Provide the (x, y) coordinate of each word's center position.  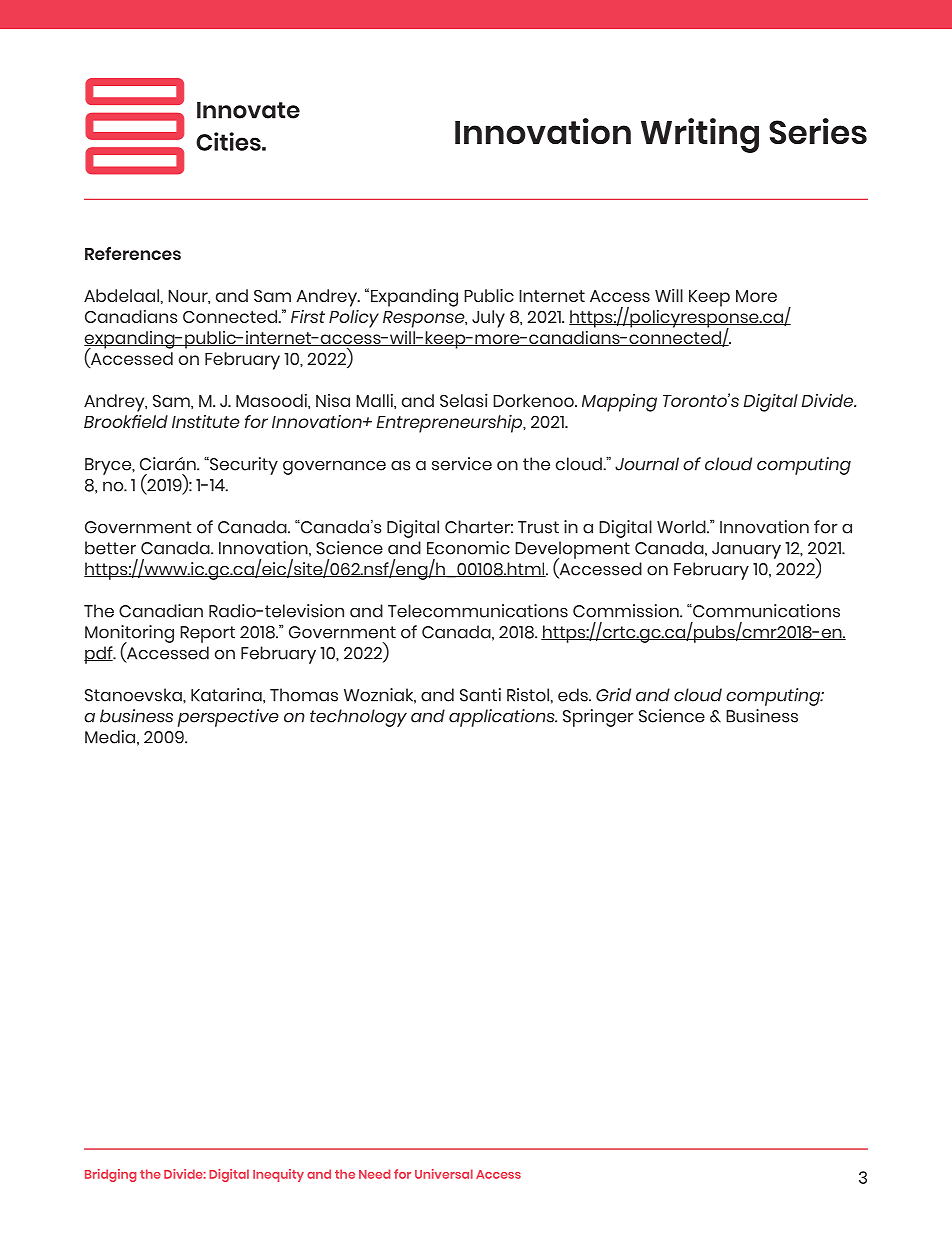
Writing (700, 135)
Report (207, 634)
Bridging (110, 1175)
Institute (206, 421)
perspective (228, 718)
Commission (627, 611)
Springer (598, 718)
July (488, 319)
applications (503, 718)
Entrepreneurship (450, 424)
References (133, 253)
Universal (444, 1174)
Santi (480, 695)
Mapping (619, 403)
